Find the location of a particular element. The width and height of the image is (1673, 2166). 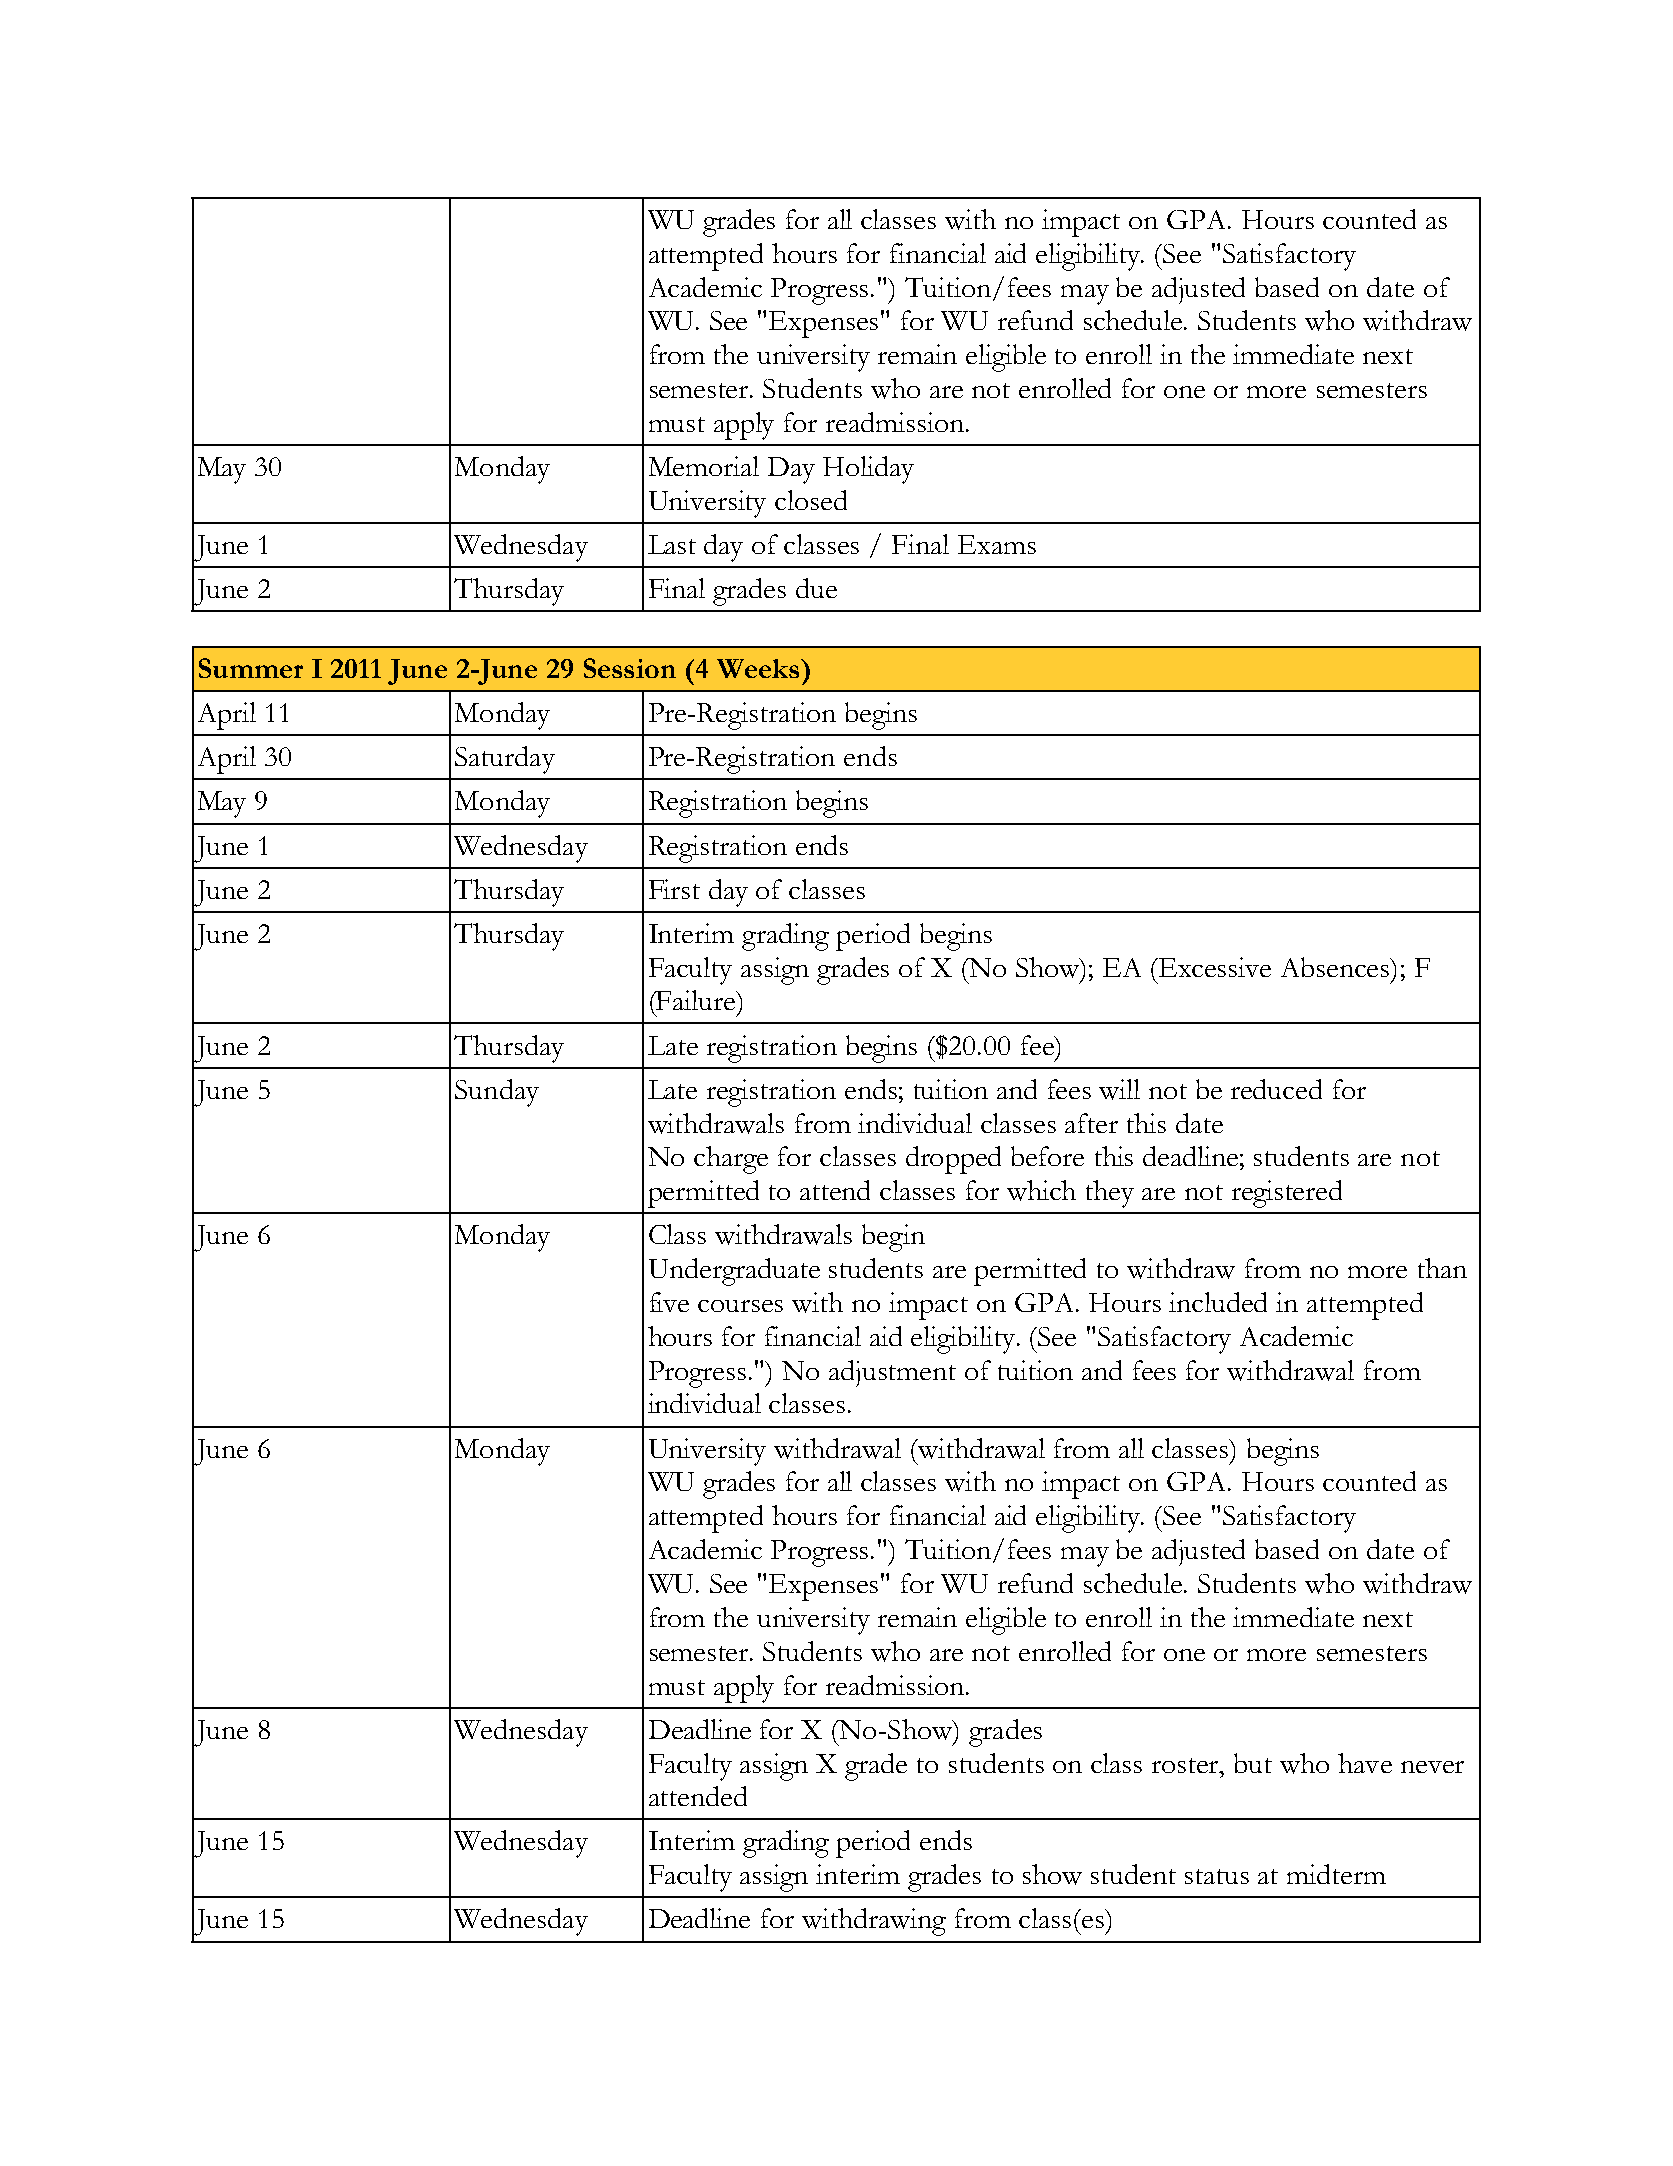

Sunday is located at coordinates (497, 1093).
